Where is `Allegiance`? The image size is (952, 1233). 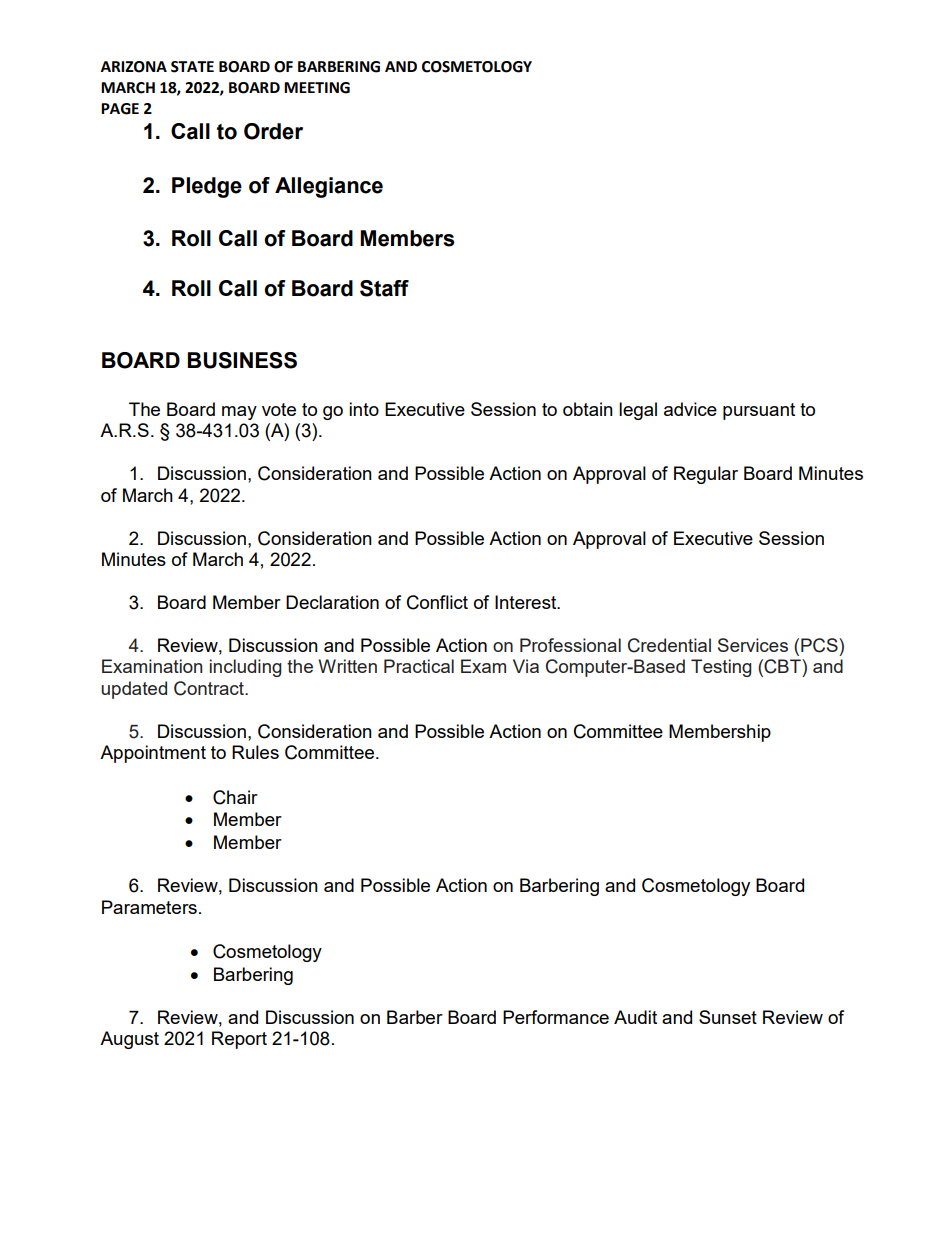 Allegiance is located at coordinates (329, 187).
